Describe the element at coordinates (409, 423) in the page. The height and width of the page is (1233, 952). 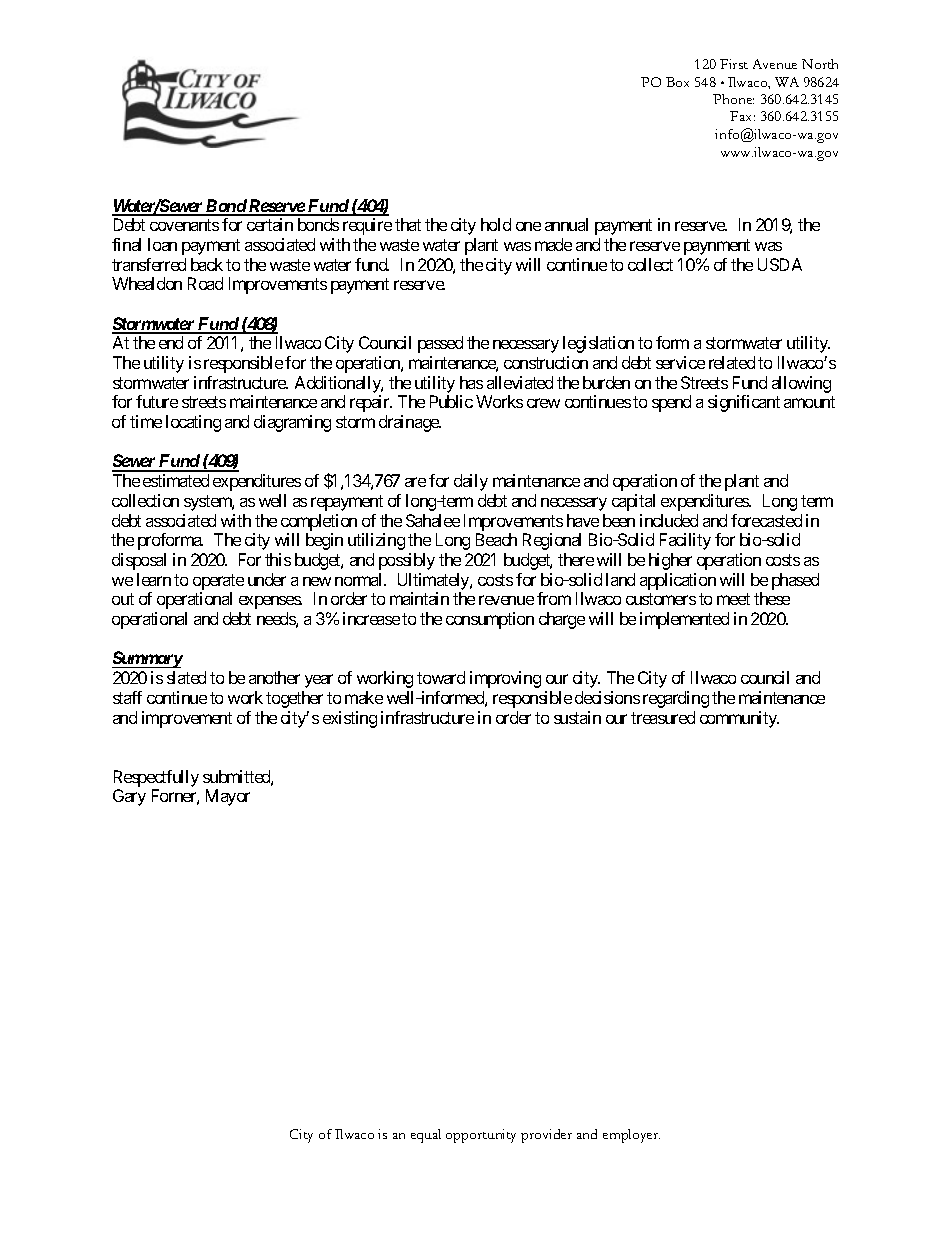
I see `drainage` at that location.
